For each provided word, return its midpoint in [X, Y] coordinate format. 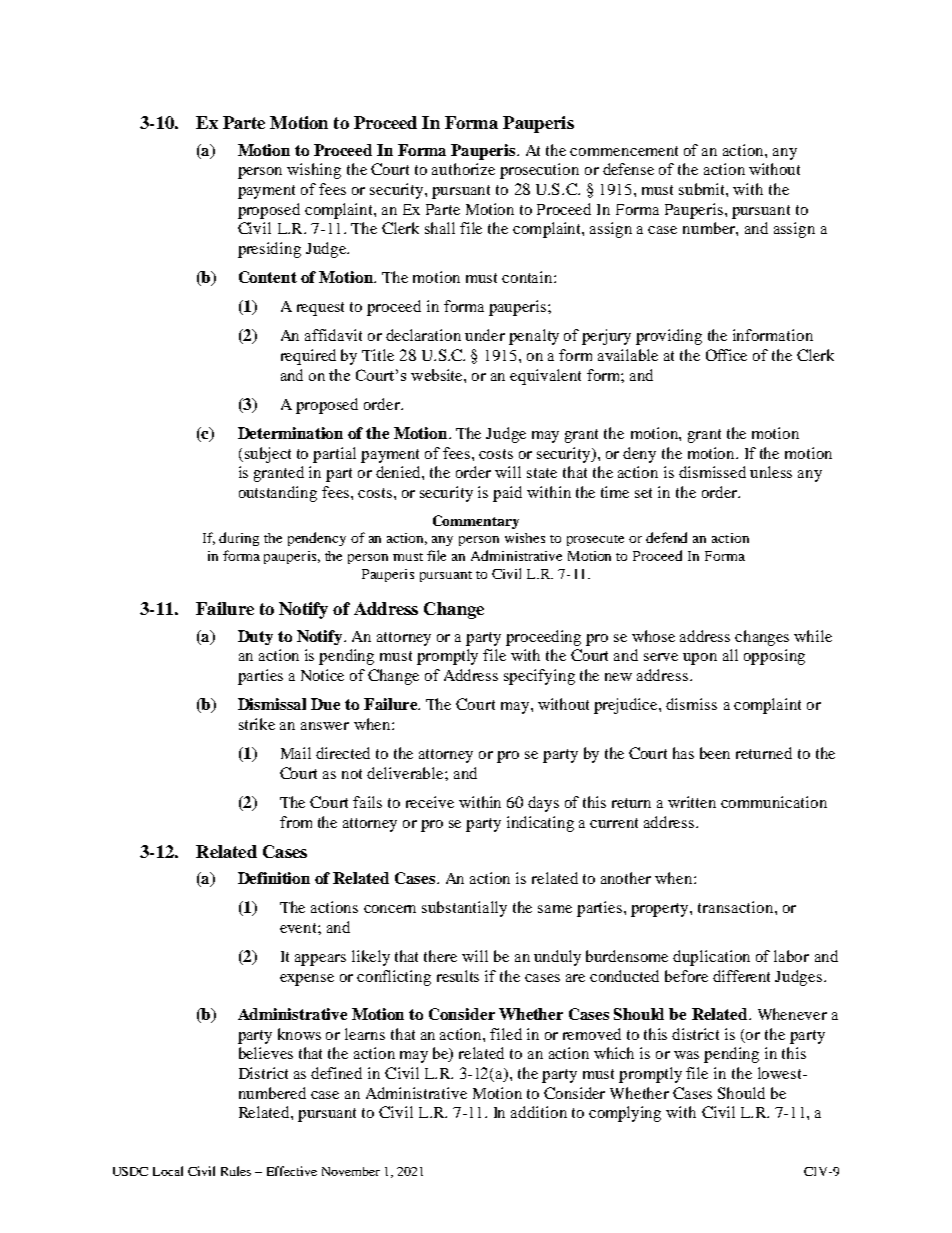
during [239, 539]
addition [539, 1112]
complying [625, 1114]
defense [628, 169]
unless [771, 472]
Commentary [476, 522]
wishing [314, 171]
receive [430, 802]
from [296, 822]
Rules [236, 1171]
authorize [463, 169]
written [692, 802]
